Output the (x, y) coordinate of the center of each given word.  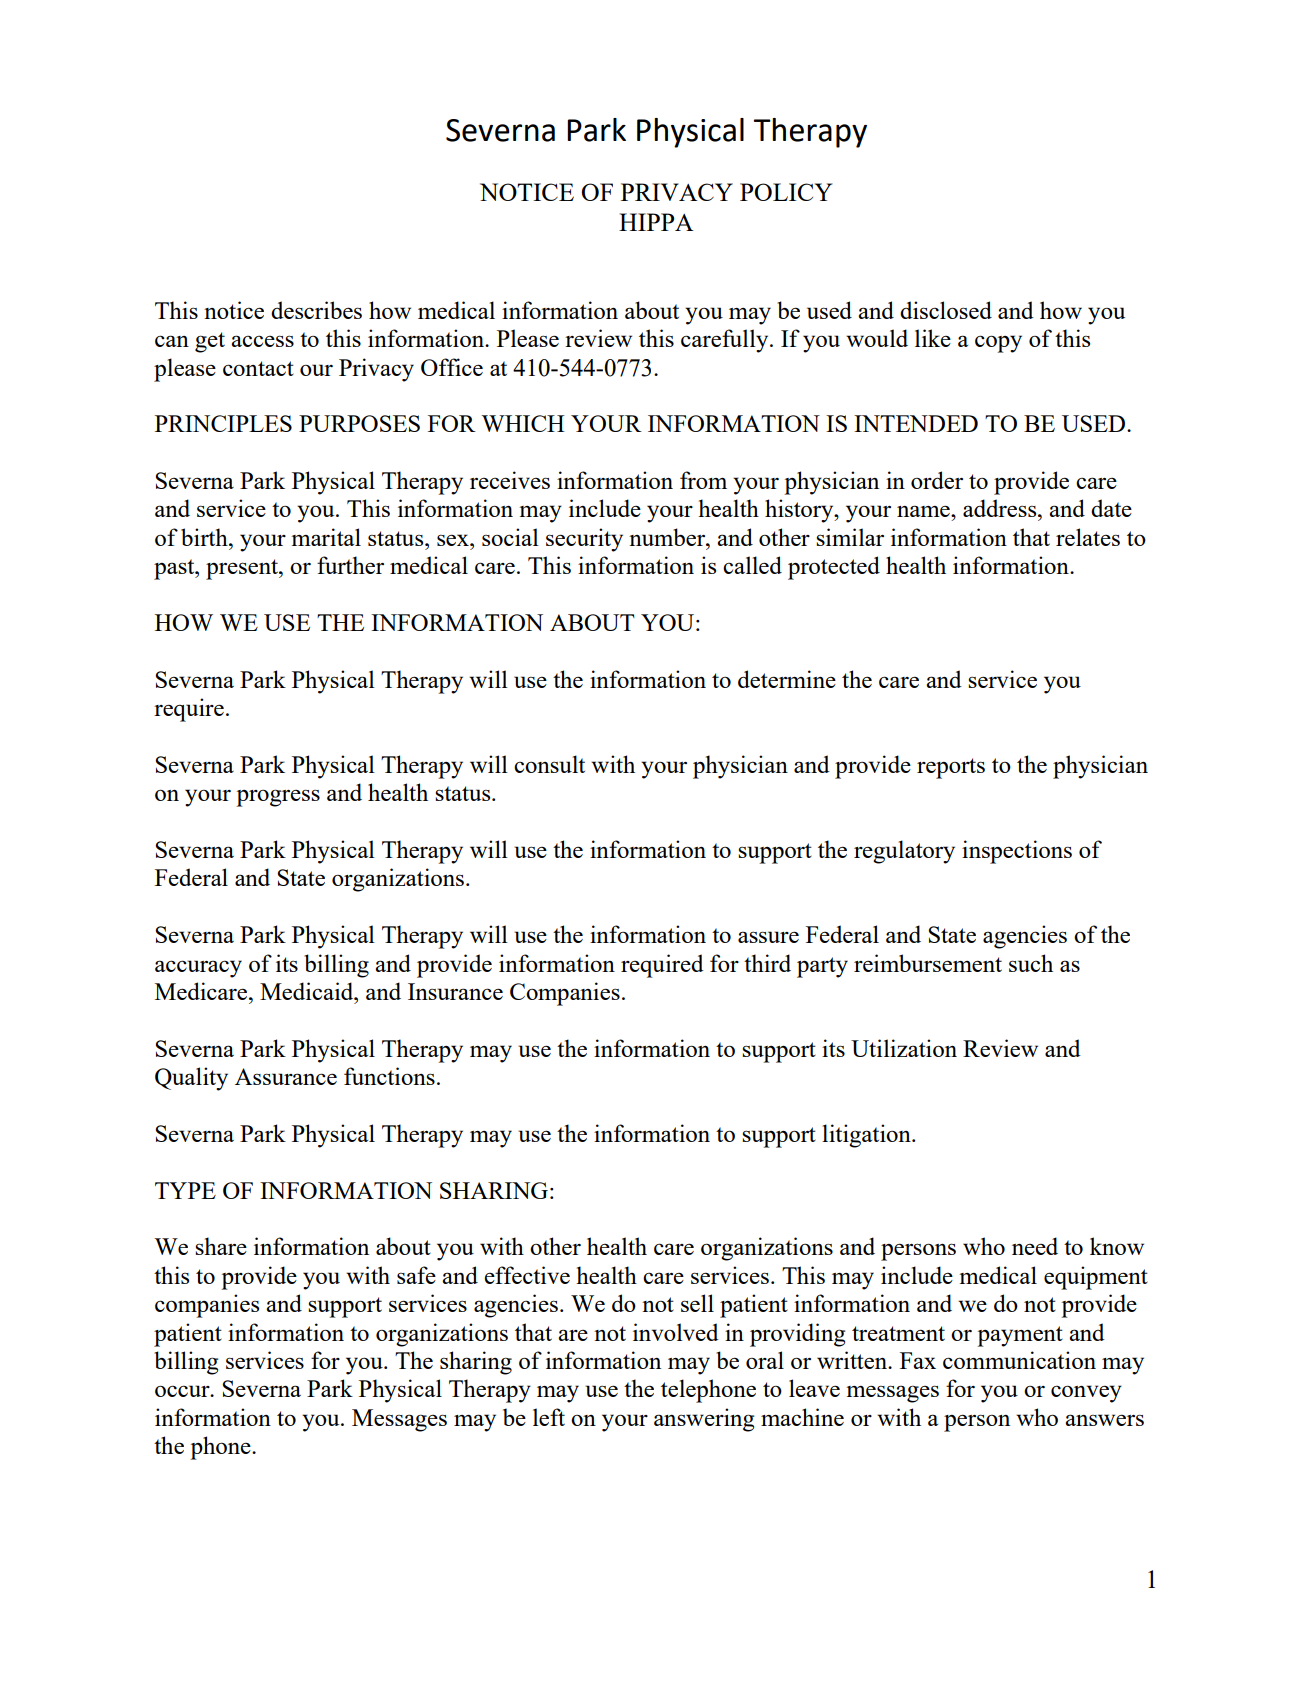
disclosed (946, 310)
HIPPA (656, 222)
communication (1019, 1360)
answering (704, 1420)
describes (316, 310)
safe (416, 1275)
